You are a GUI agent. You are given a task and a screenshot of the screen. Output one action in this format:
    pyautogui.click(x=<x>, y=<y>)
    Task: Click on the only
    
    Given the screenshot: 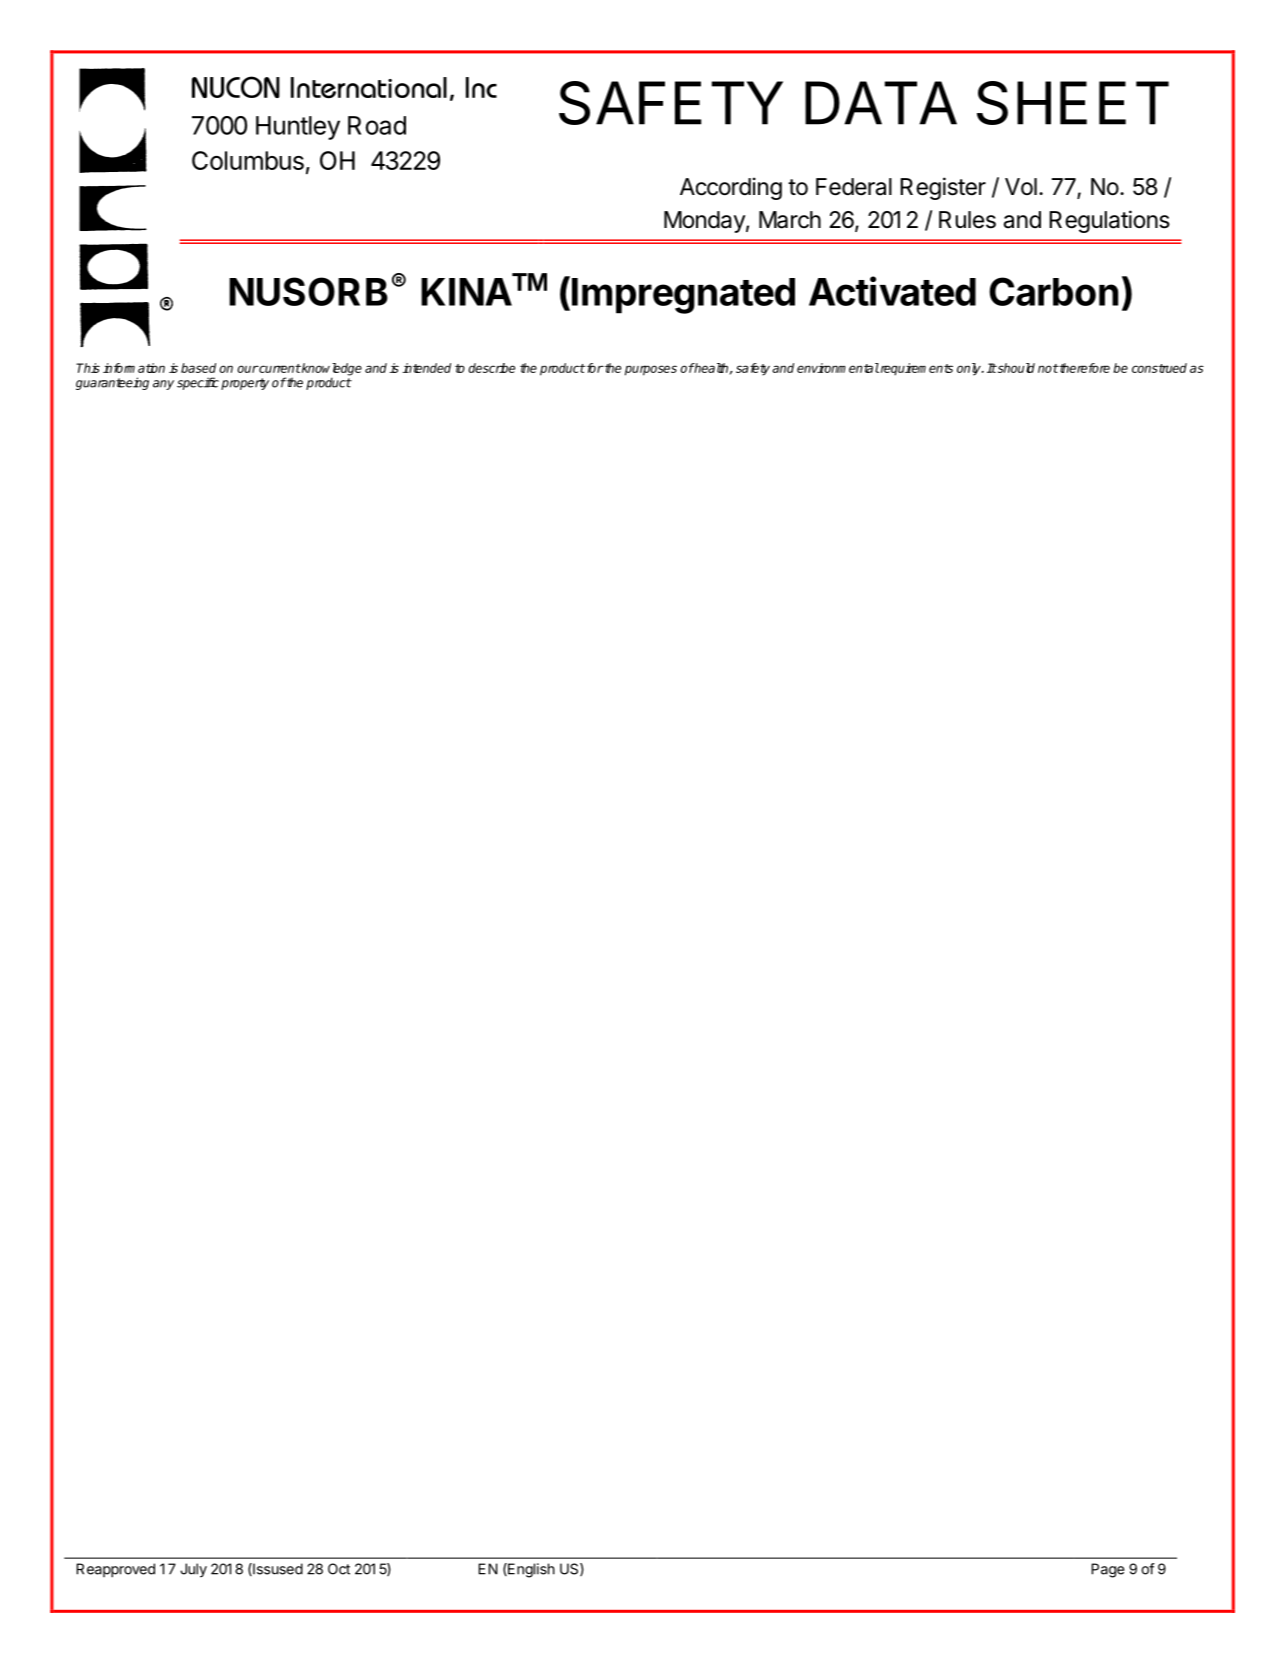 What is the action you would take?
    pyautogui.click(x=970, y=369)
